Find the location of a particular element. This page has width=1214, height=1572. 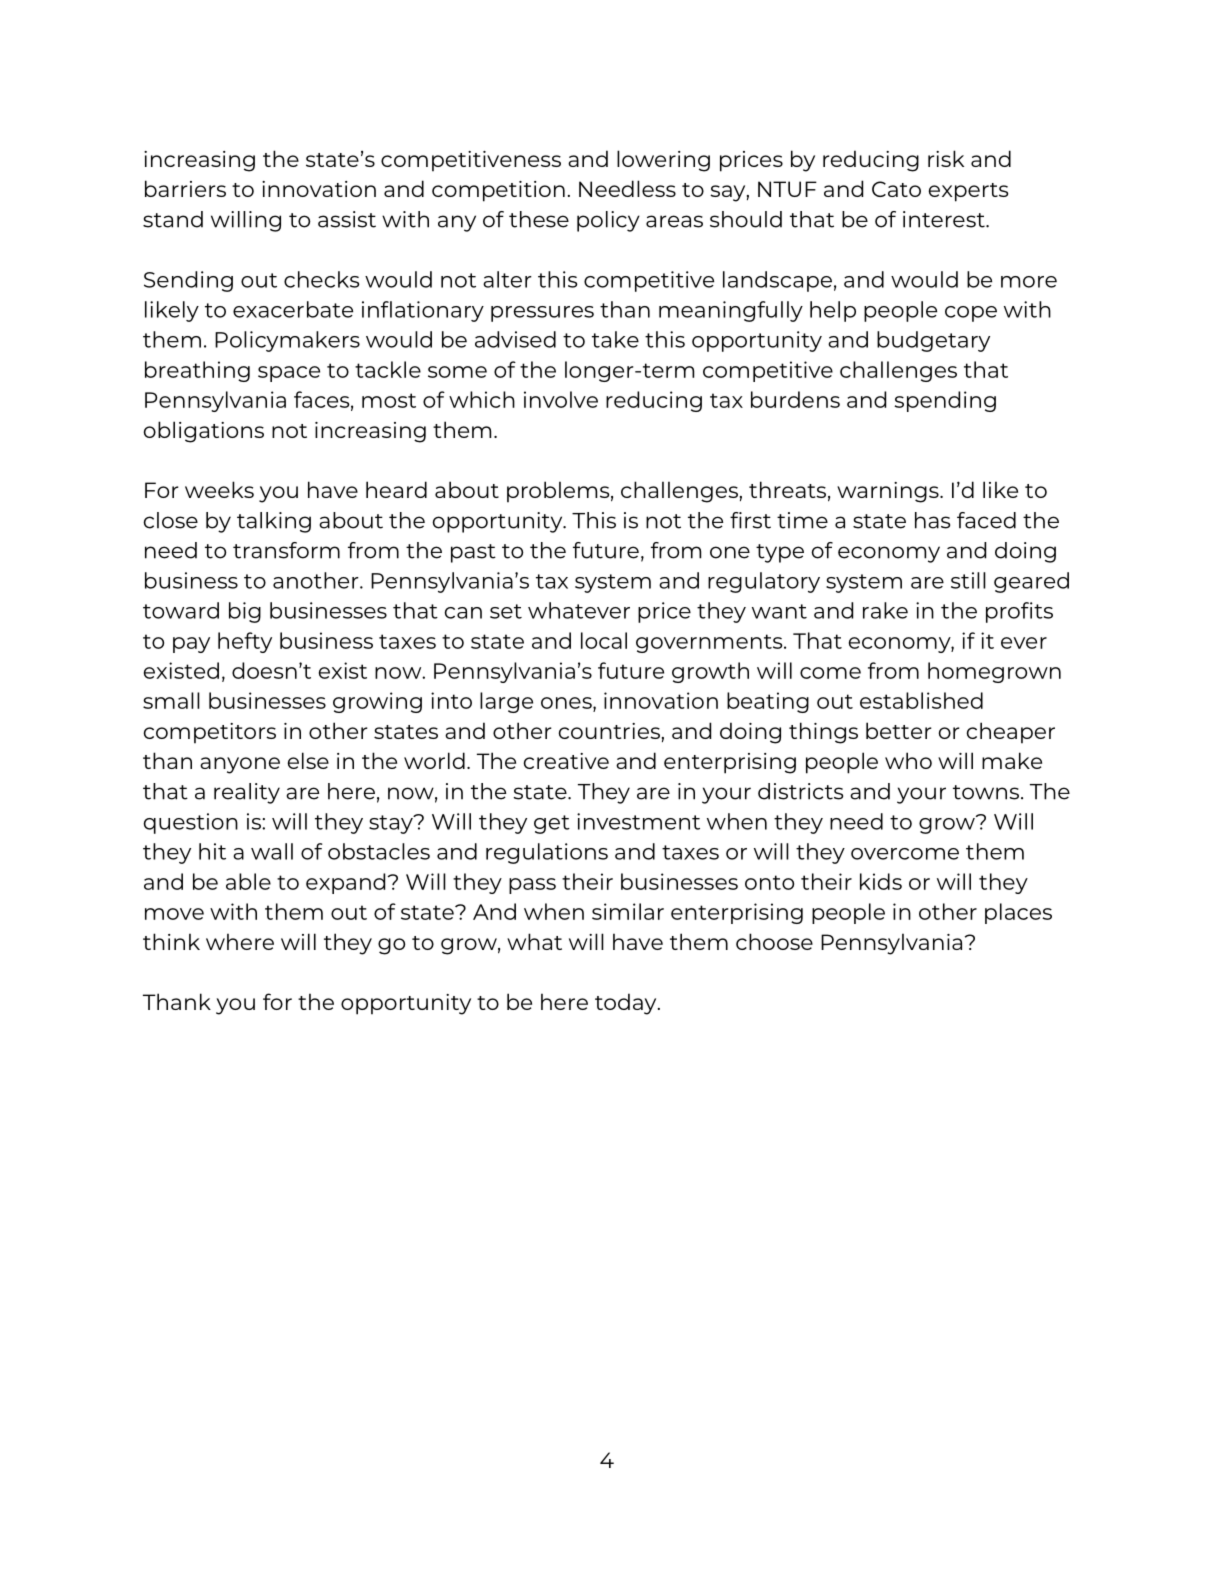

transform is located at coordinates (286, 550).
